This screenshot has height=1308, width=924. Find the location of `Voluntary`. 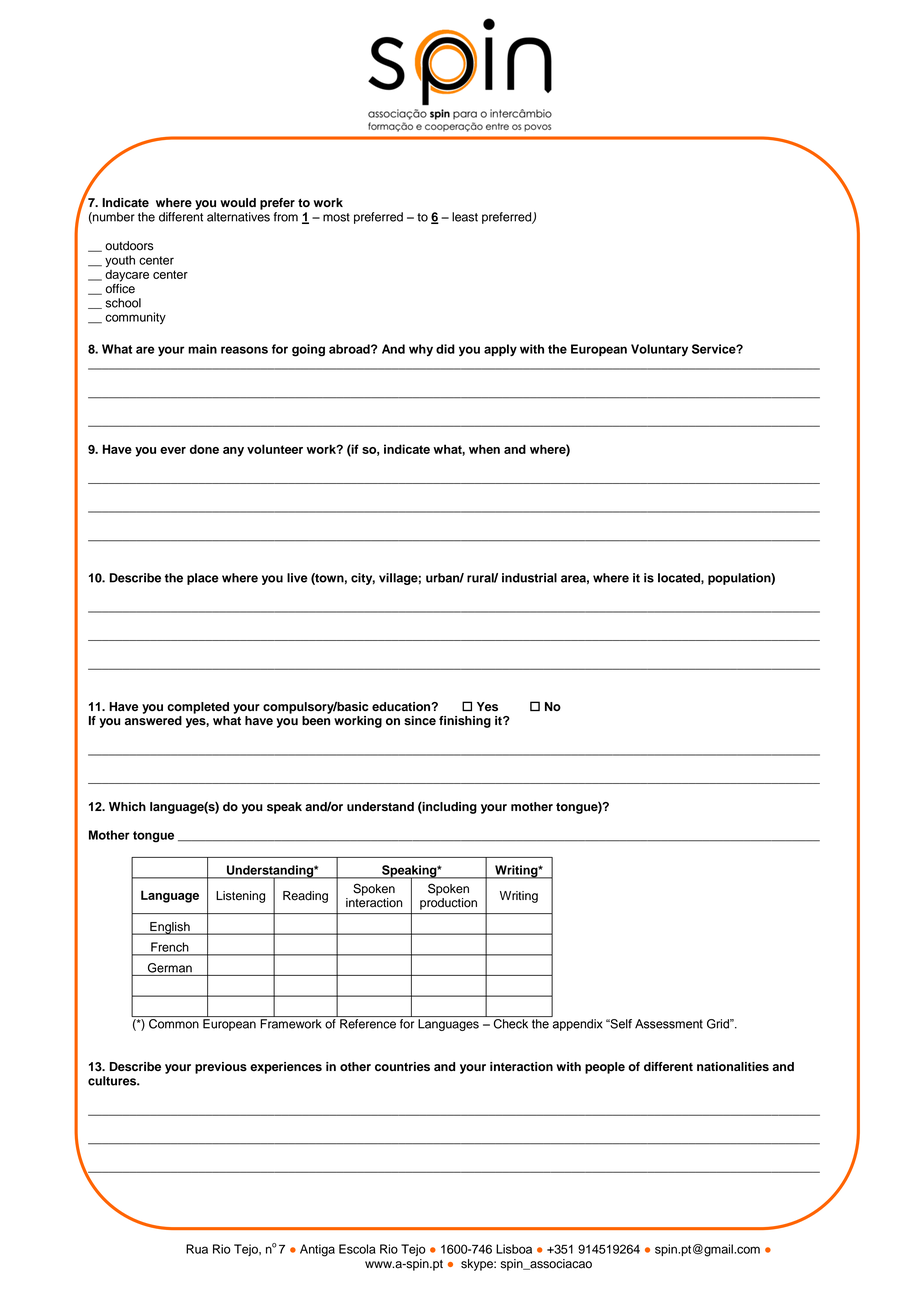

Voluntary is located at coordinates (659, 350).
